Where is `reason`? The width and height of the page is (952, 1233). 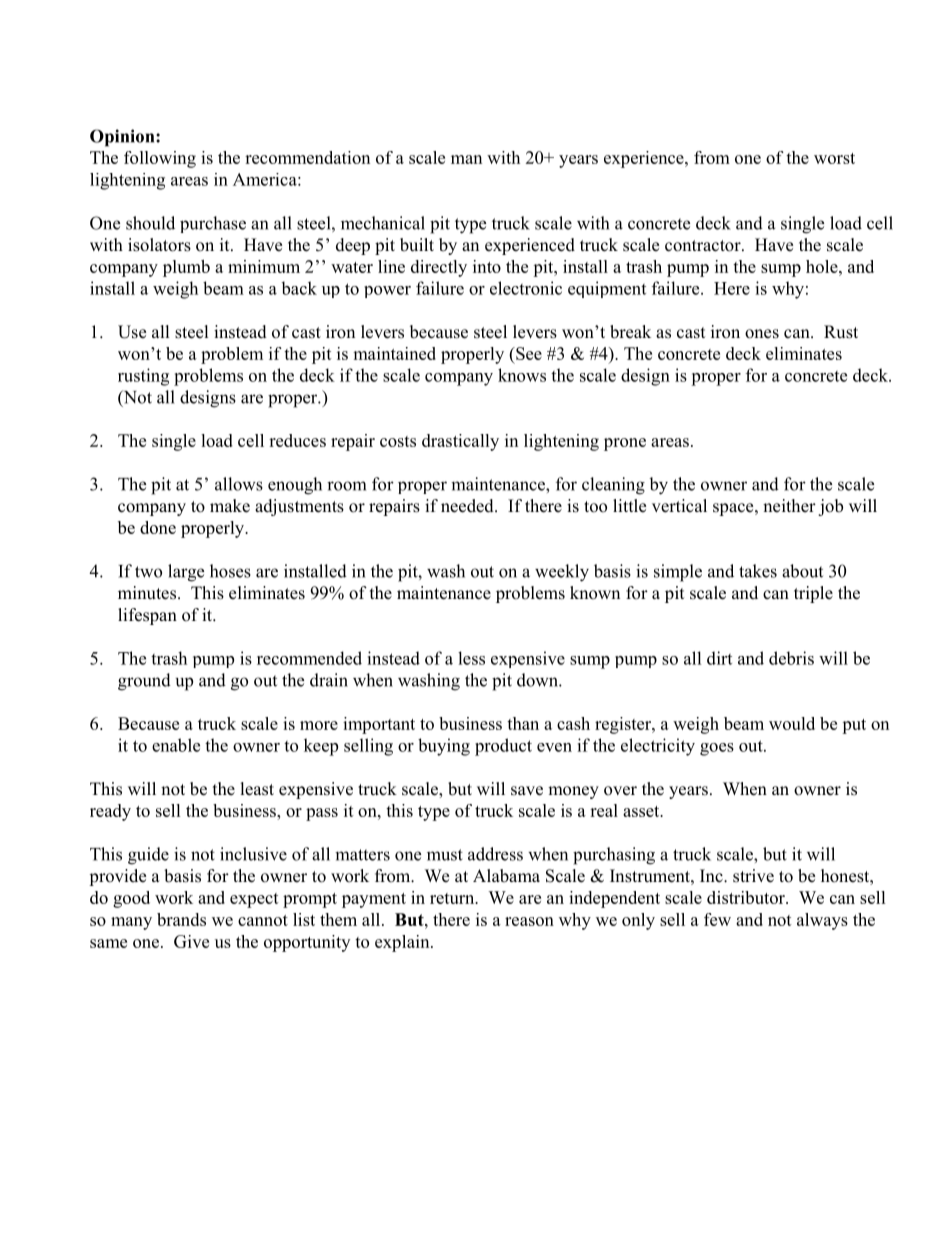 reason is located at coordinates (529, 921).
